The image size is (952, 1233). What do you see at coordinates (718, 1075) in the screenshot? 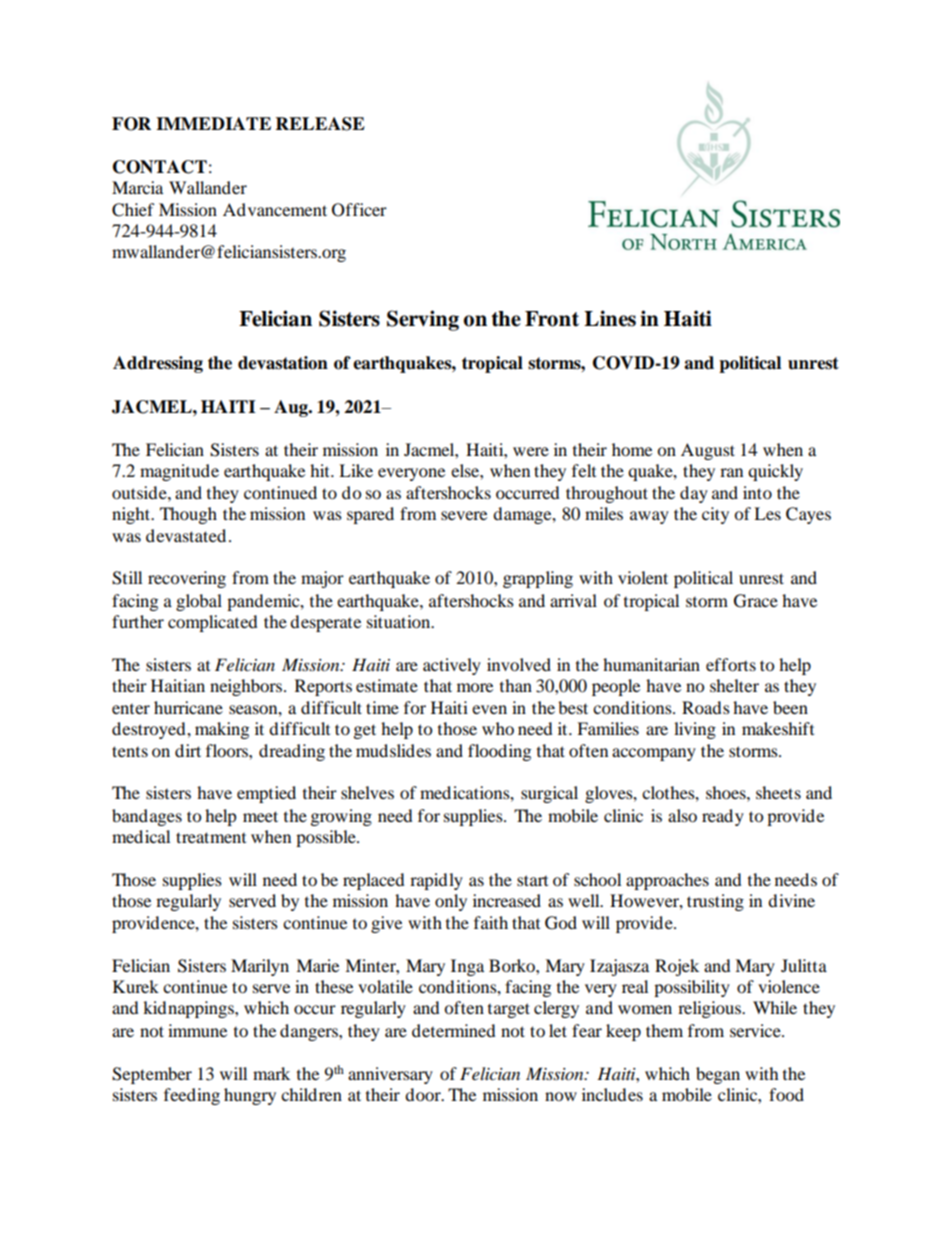
I see `began` at bounding box center [718, 1075].
